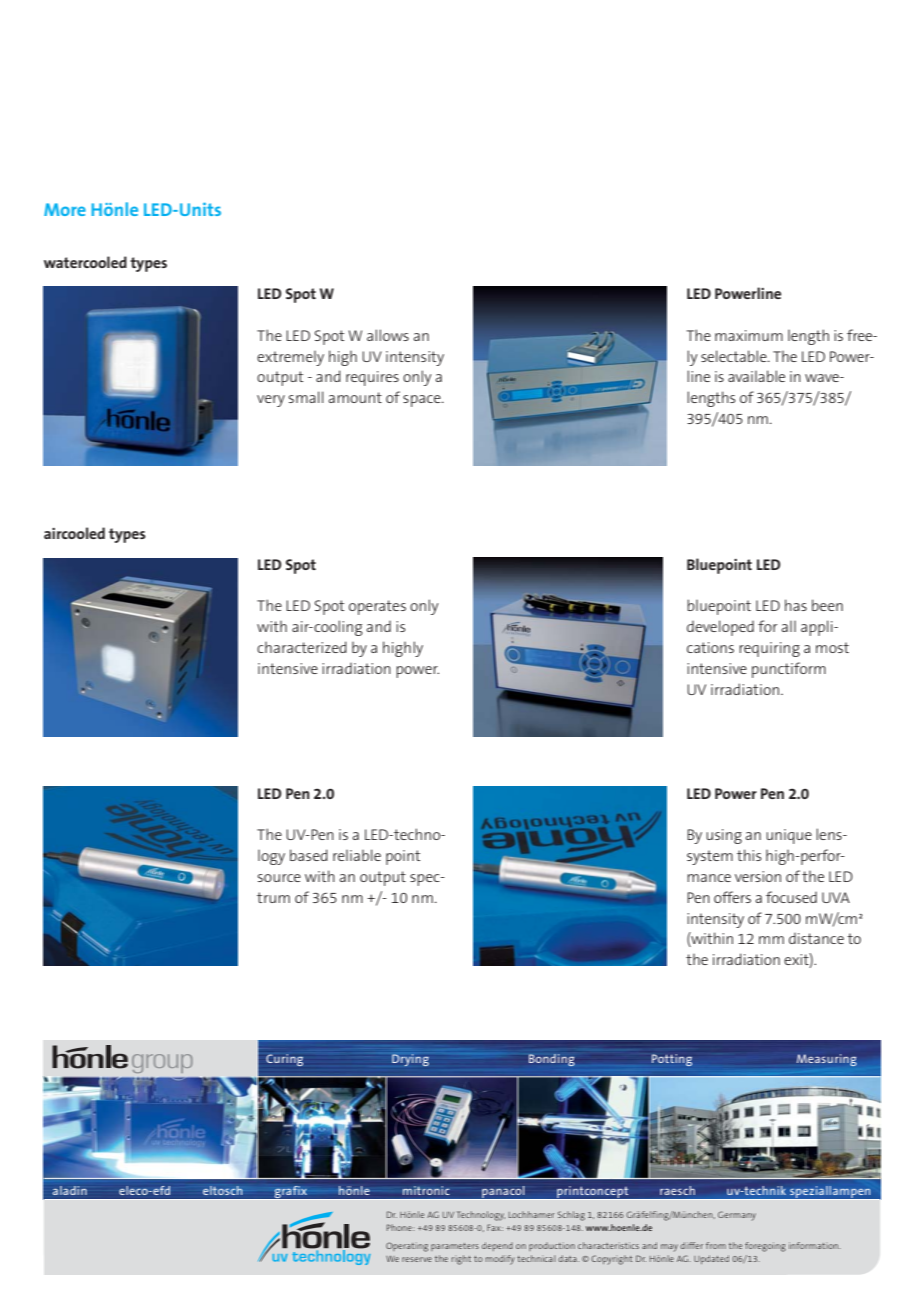 Image resolution: width=924 pixels, height=1308 pixels. What do you see at coordinates (796, 605) in the screenshot?
I see `has` at bounding box center [796, 605].
